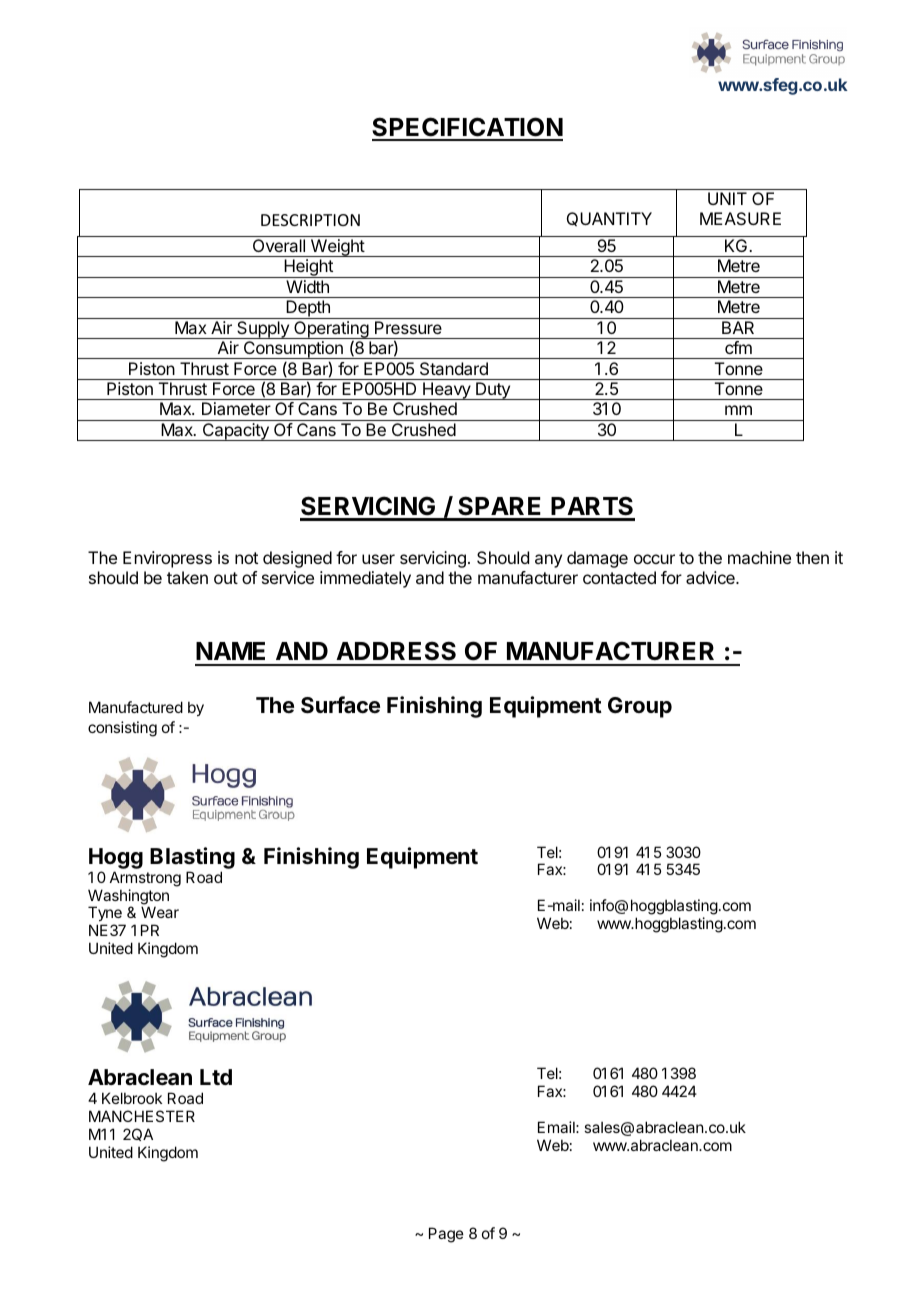  Describe the element at coordinates (310, 220) in the screenshot. I see `DESCRIPTION` at that location.
